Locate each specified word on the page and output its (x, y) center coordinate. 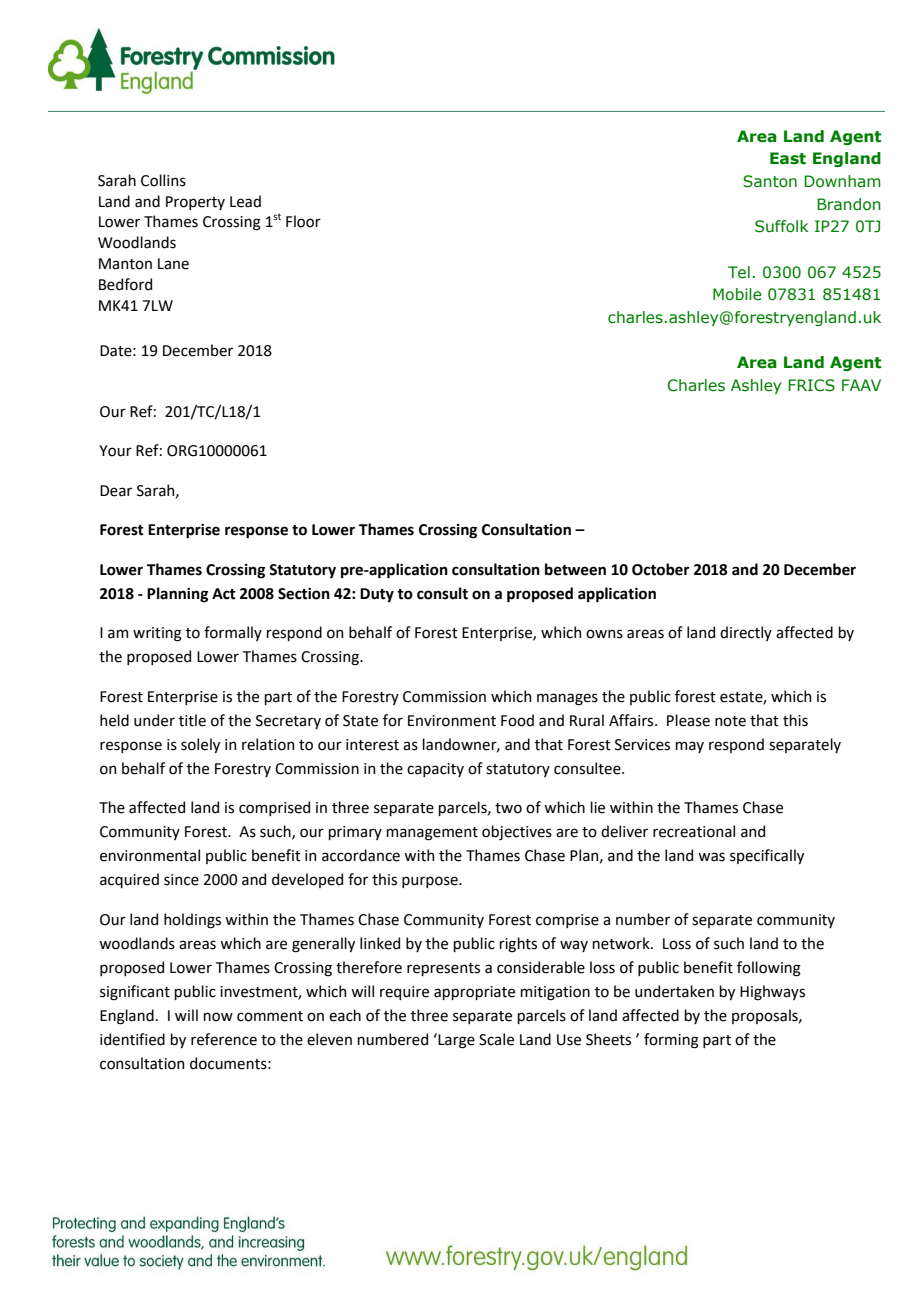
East (788, 158)
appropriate (474, 993)
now (218, 1017)
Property (195, 203)
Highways (772, 993)
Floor (303, 221)
